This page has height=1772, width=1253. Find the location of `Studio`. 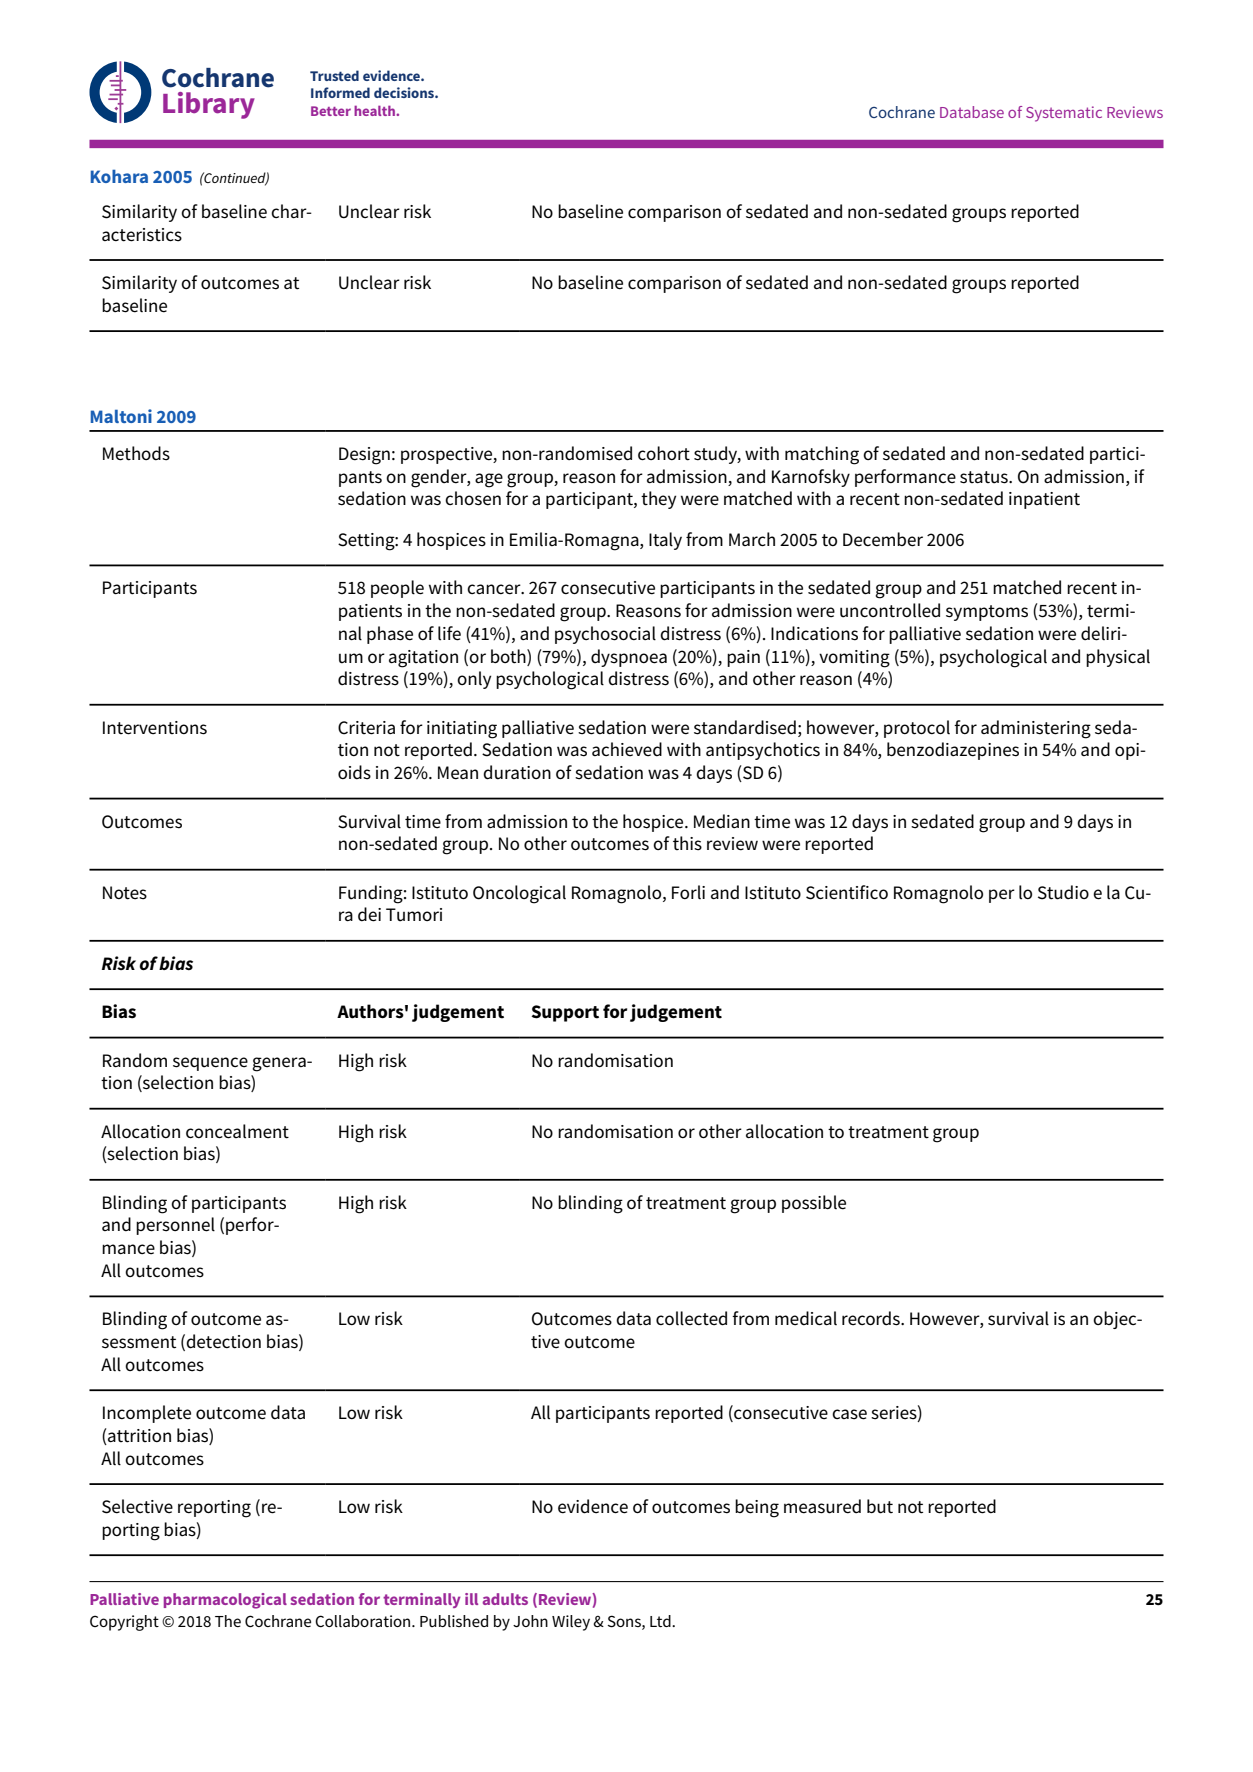

Studio is located at coordinates (1063, 892).
